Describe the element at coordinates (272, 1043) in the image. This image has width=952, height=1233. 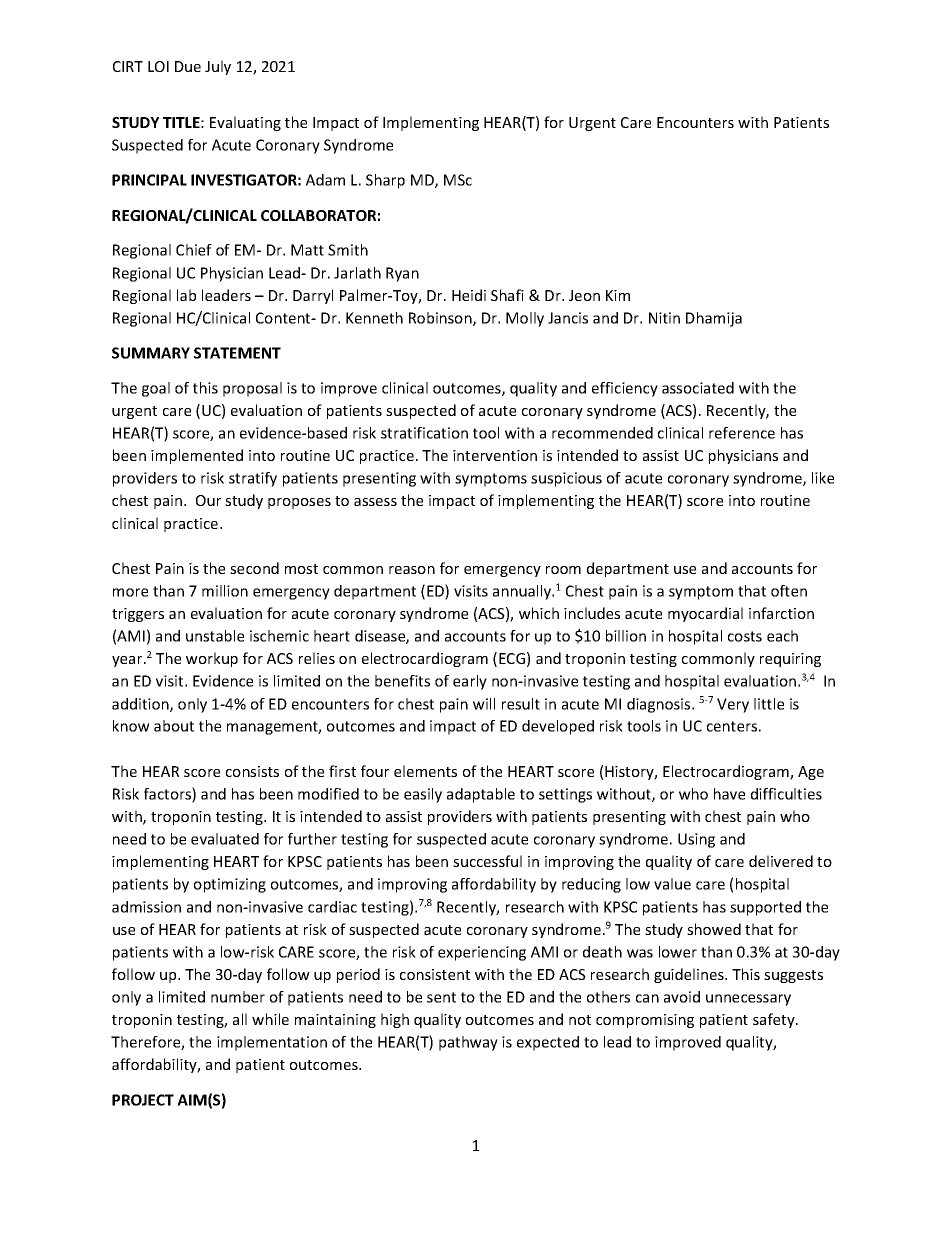
I see `implementation` at that location.
